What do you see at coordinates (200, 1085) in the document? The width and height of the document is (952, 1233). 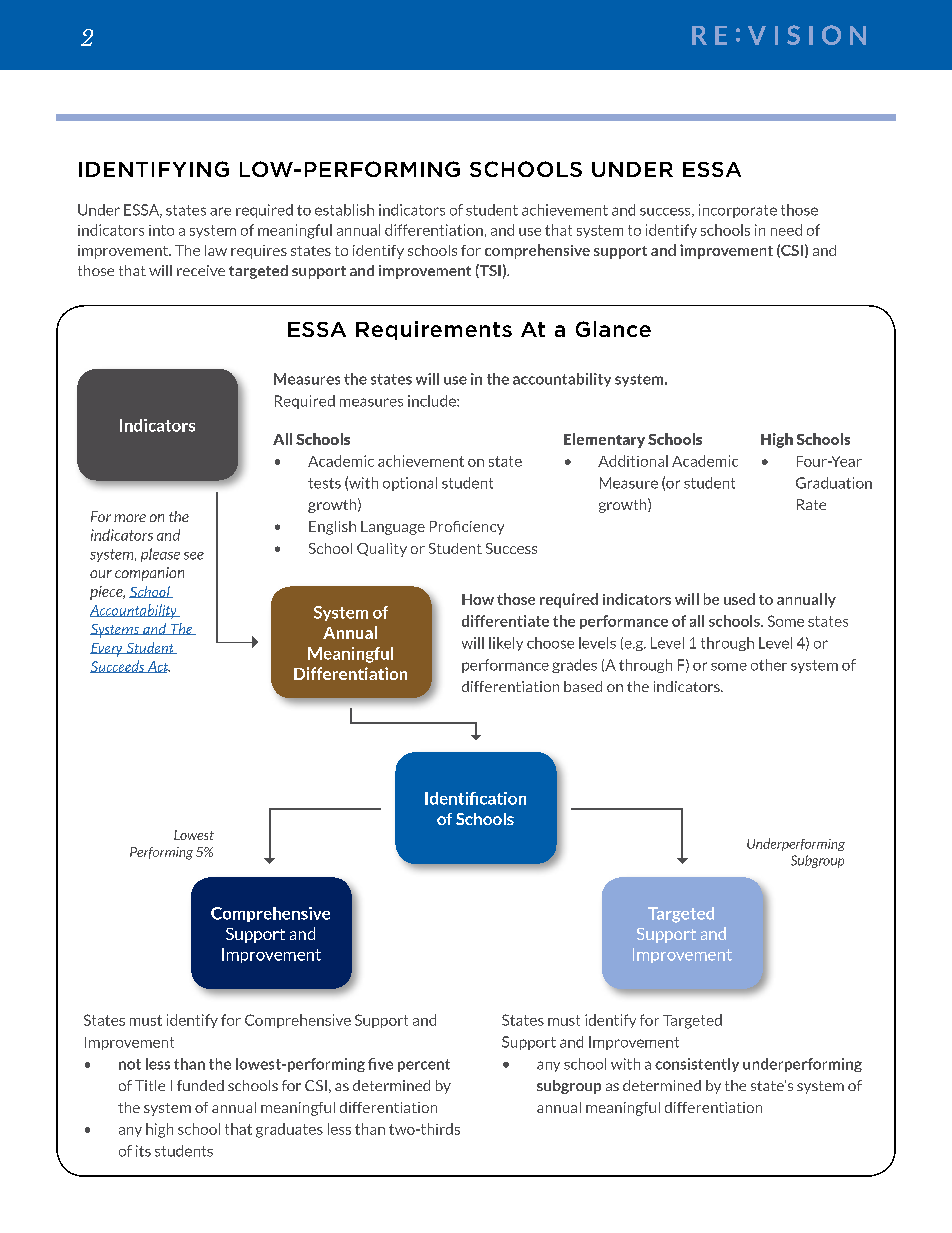 I see `funded` at bounding box center [200, 1085].
